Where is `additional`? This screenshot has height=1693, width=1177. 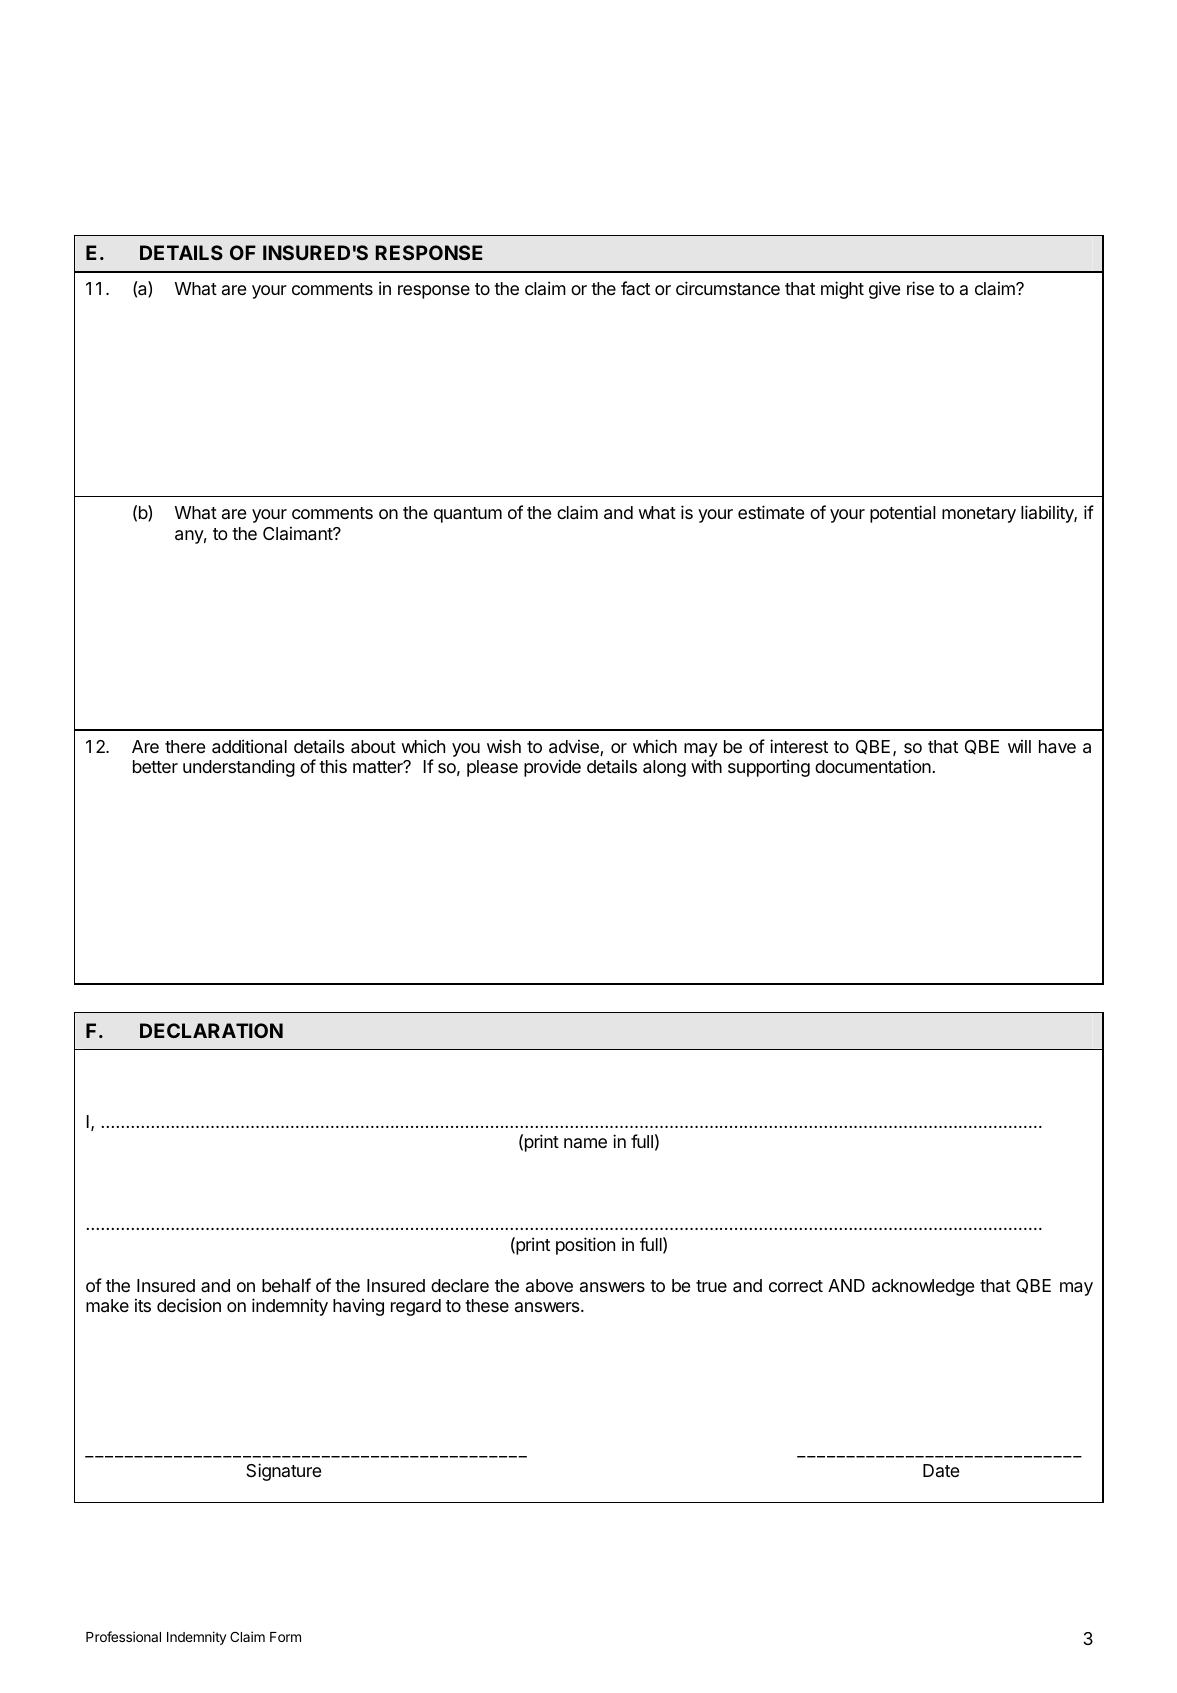 additional is located at coordinates (249, 746).
